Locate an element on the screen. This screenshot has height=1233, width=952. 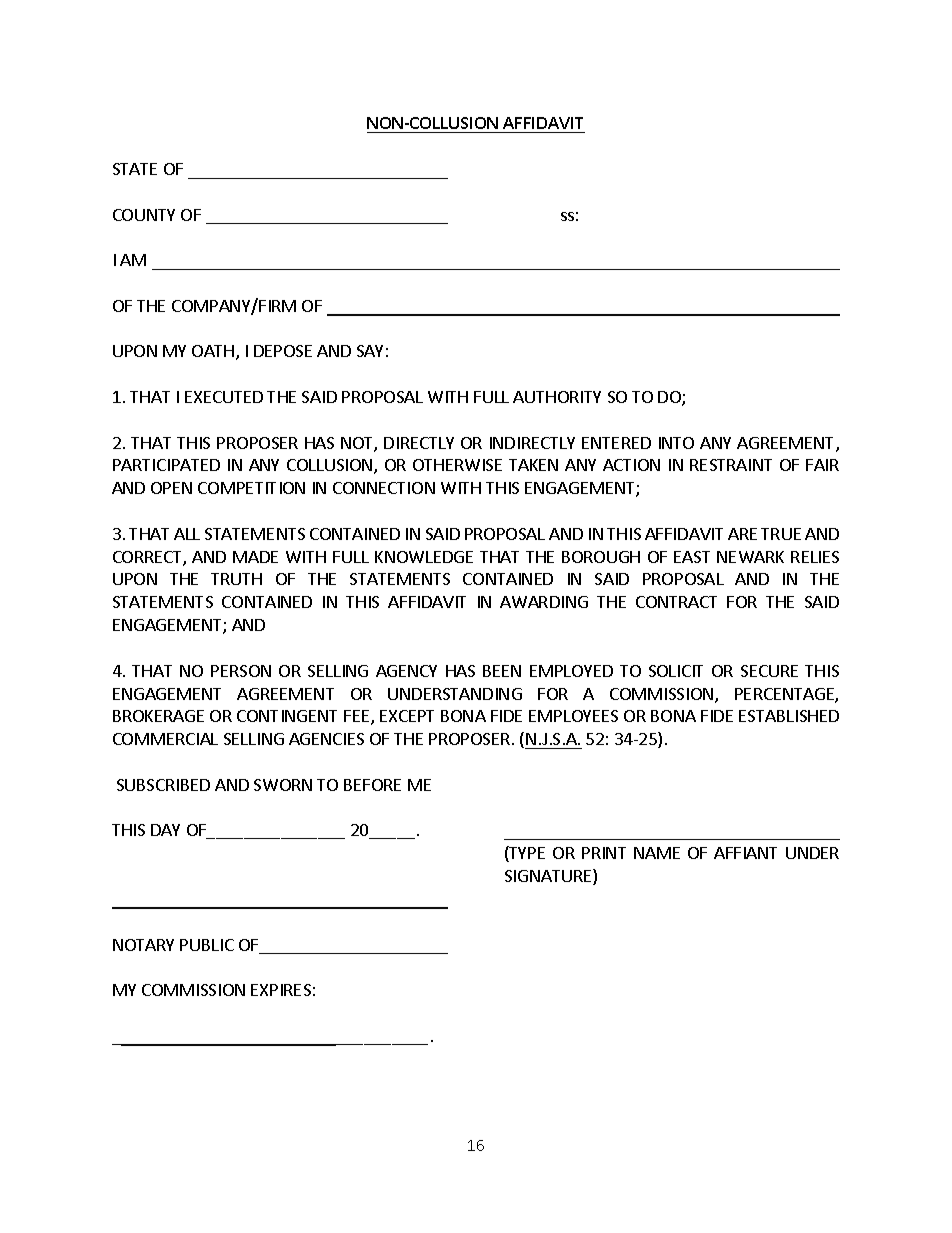
EXCEPT is located at coordinates (407, 716).
